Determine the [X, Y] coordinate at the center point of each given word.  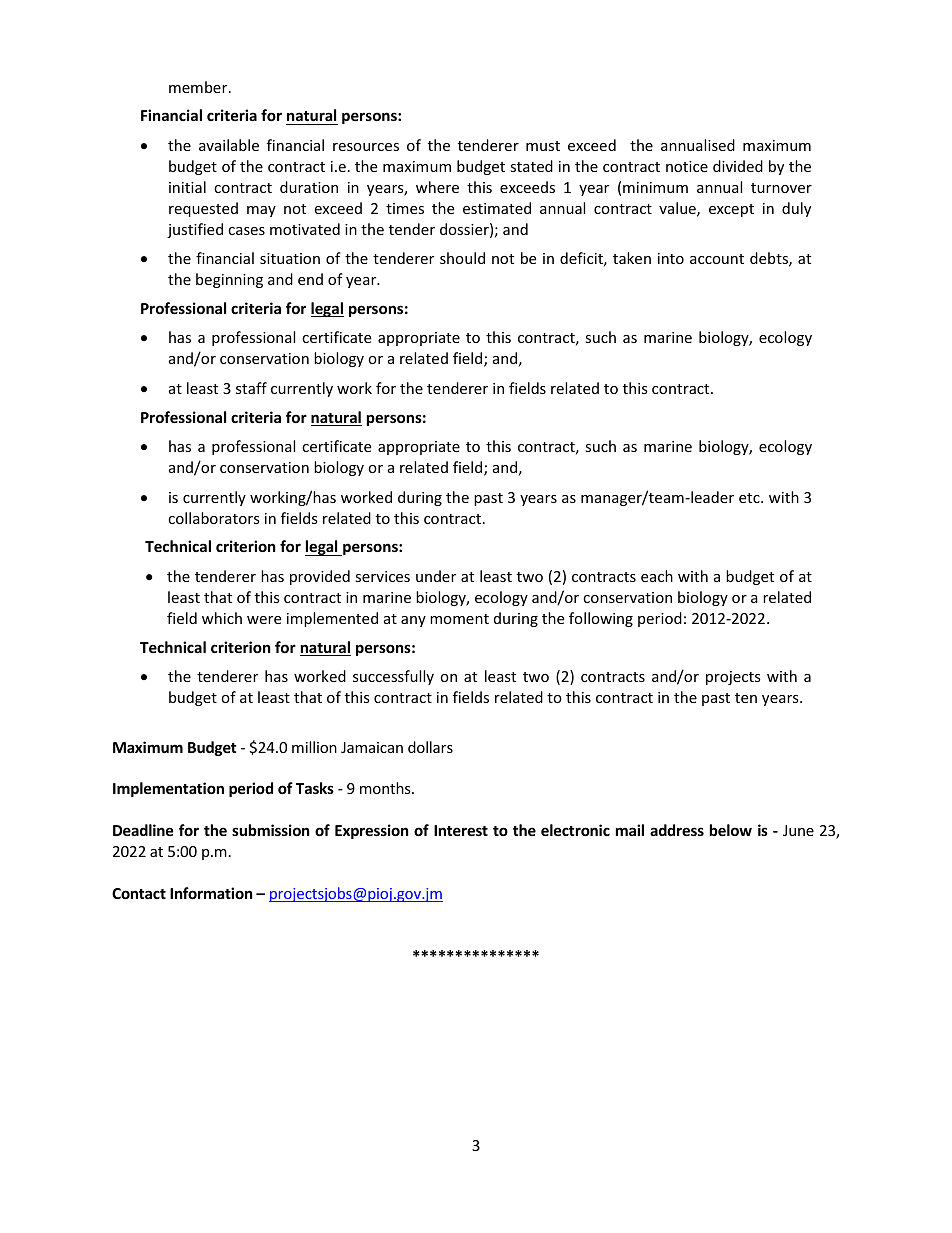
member [199, 87]
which [222, 618]
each [657, 576]
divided [738, 166]
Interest [461, 830]
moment [459, 619]
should [462, 258]
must [543, 146]
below [731, 830]
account [717, 259]
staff [251, 388]
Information [211, 893]
